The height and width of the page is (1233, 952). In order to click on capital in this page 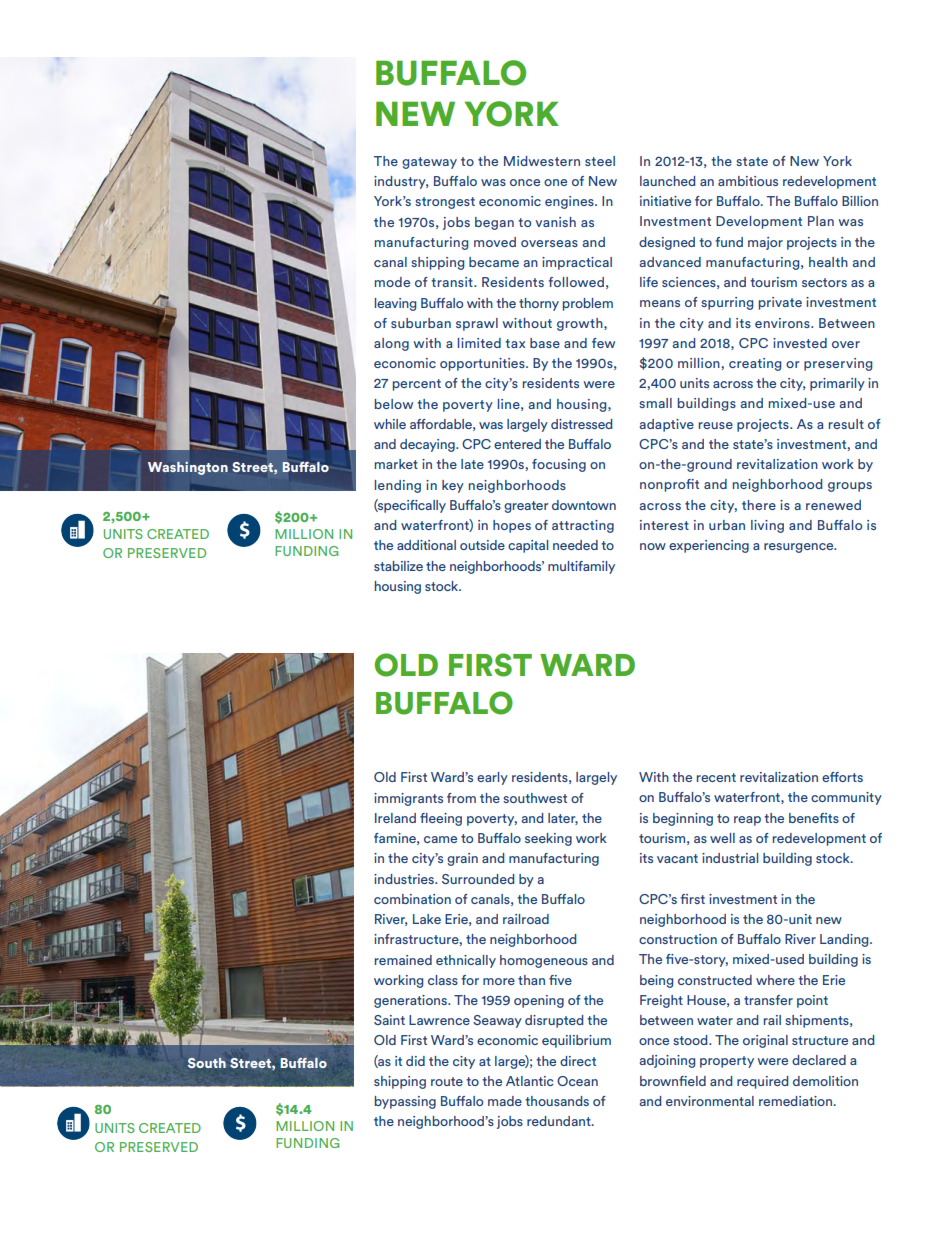, I will do `click(528, 546)`.
